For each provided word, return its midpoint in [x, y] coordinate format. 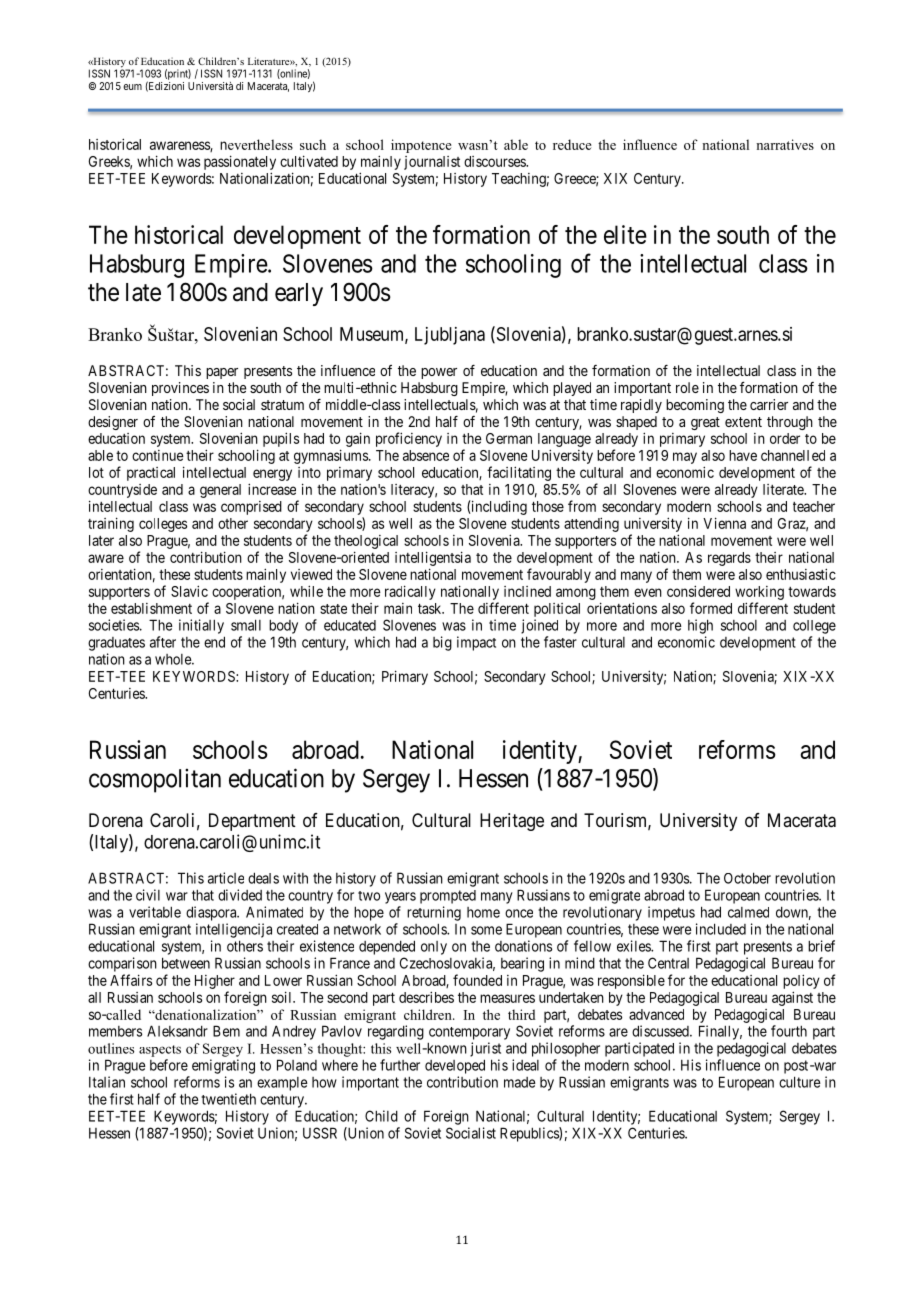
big [442, 643]
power [439, 373]
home [483, 912]
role [687, 387]
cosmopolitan [155, 780]
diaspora [212, 913]
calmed [748, 912]
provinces [180, 389]
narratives [785, 144]
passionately [240, 162]
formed [711, 608]
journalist [432, 163]
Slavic [189, 591]
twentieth [228, 1099]
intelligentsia [433, 558]
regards [729, 559]
